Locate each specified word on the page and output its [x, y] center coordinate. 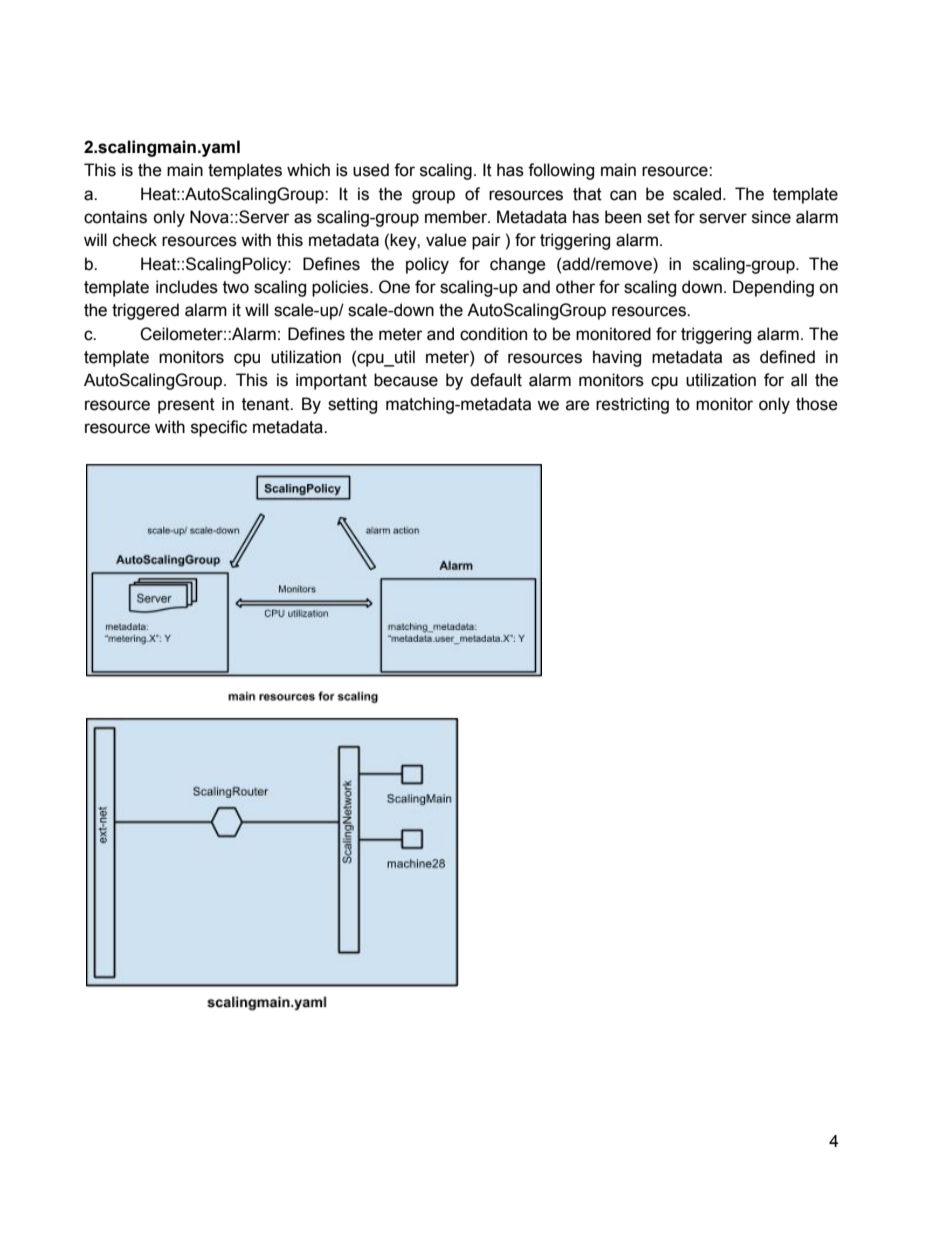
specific [219, 428]
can [623, 195]
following [561, 171]
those [817, 404]
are [578, 405]
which [308, 170]
